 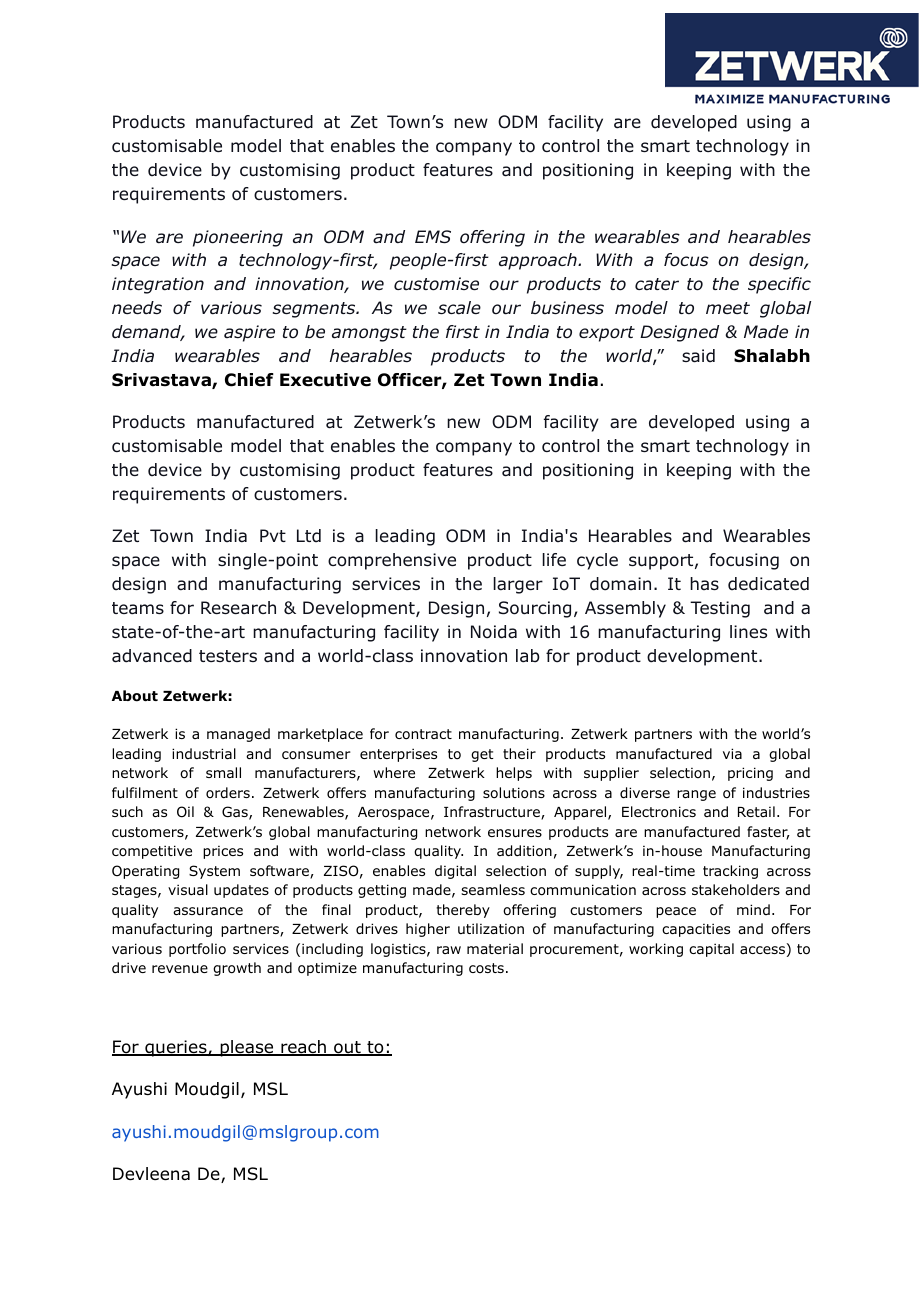 I want to click on Noida, so click(x=494, y=632).
